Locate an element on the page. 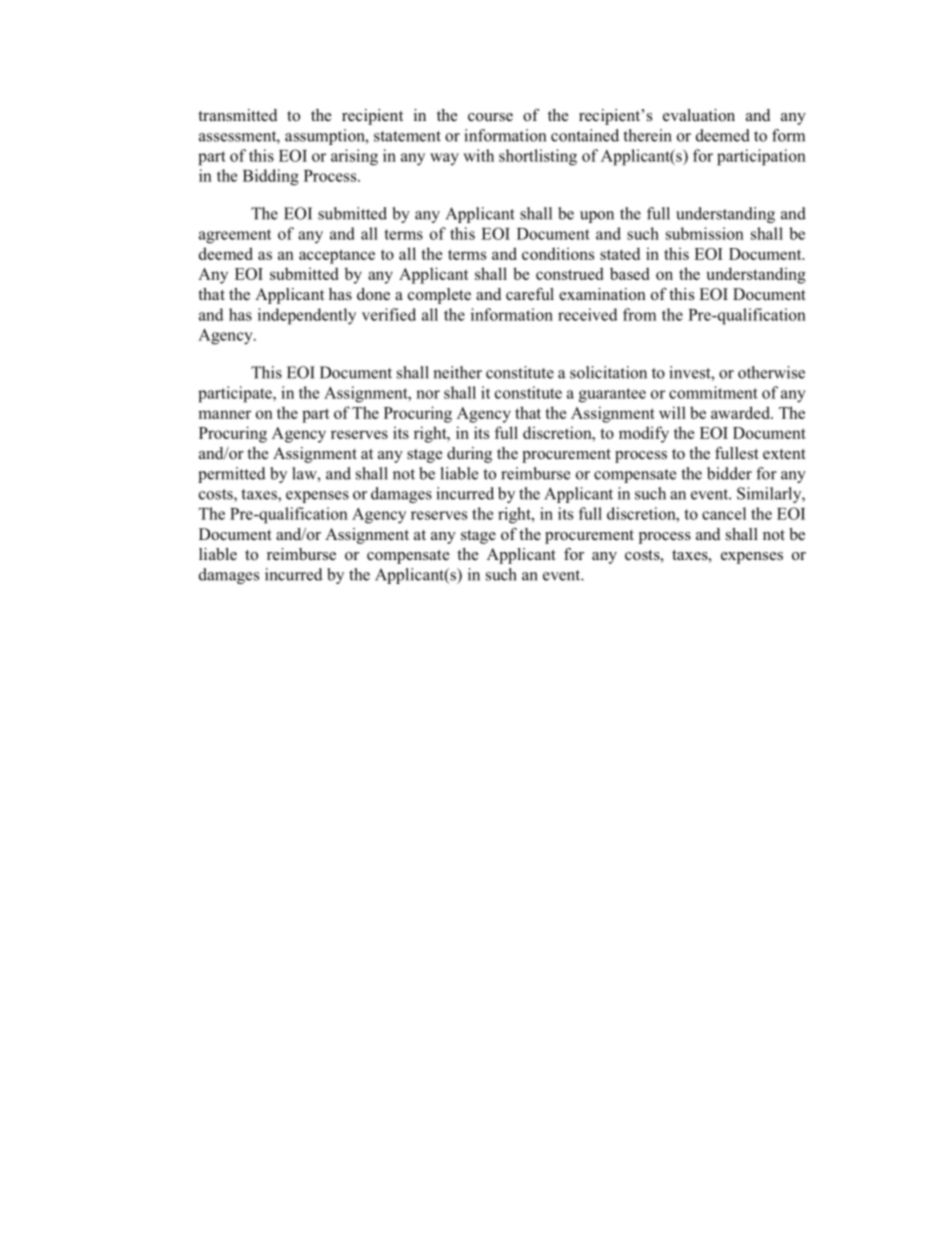 Image resolution: width=952 pixels, height=1233 pixels. independently is located at coordinates (307, 316).
